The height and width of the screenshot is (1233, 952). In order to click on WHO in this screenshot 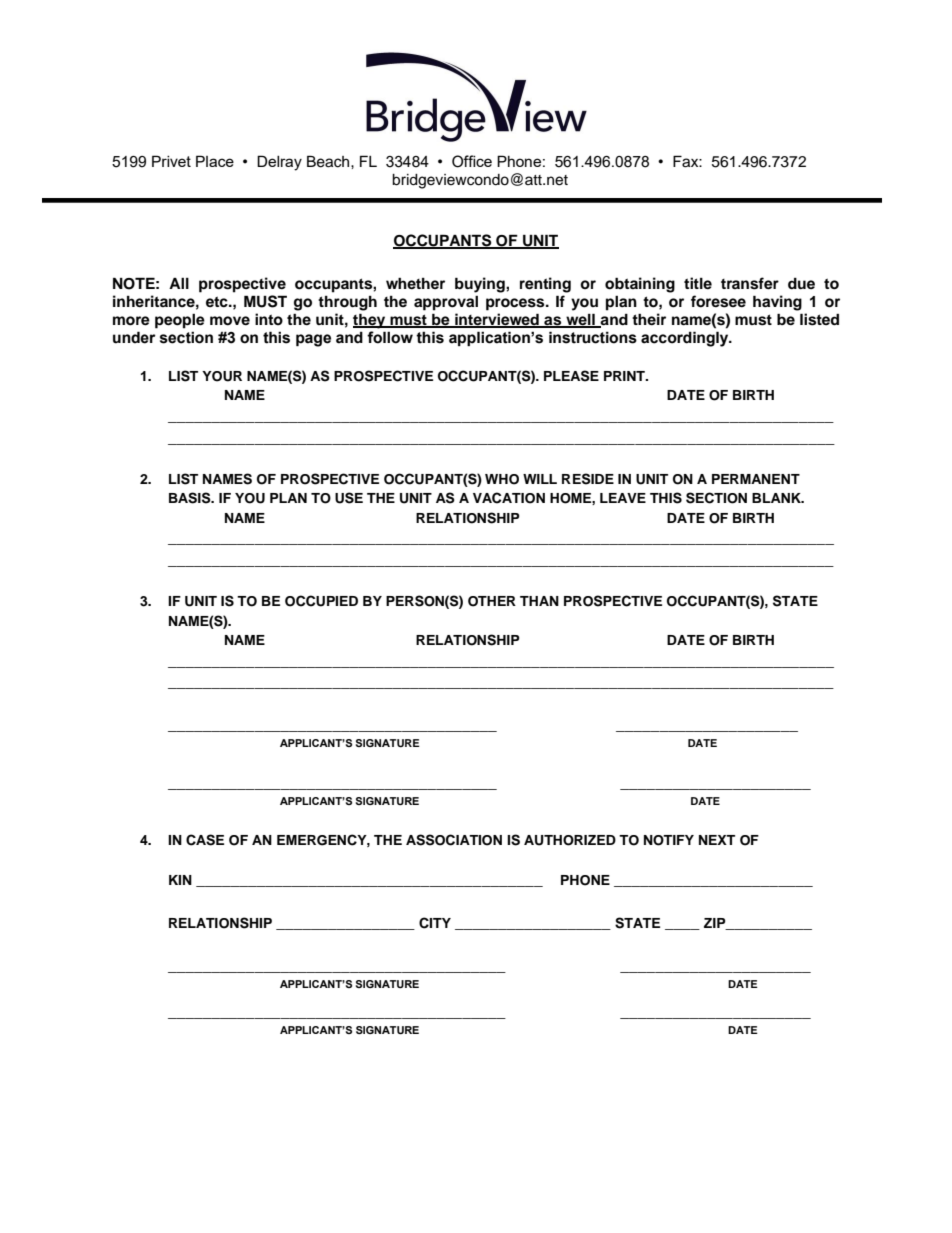, I will do `click(502, 479)`.
